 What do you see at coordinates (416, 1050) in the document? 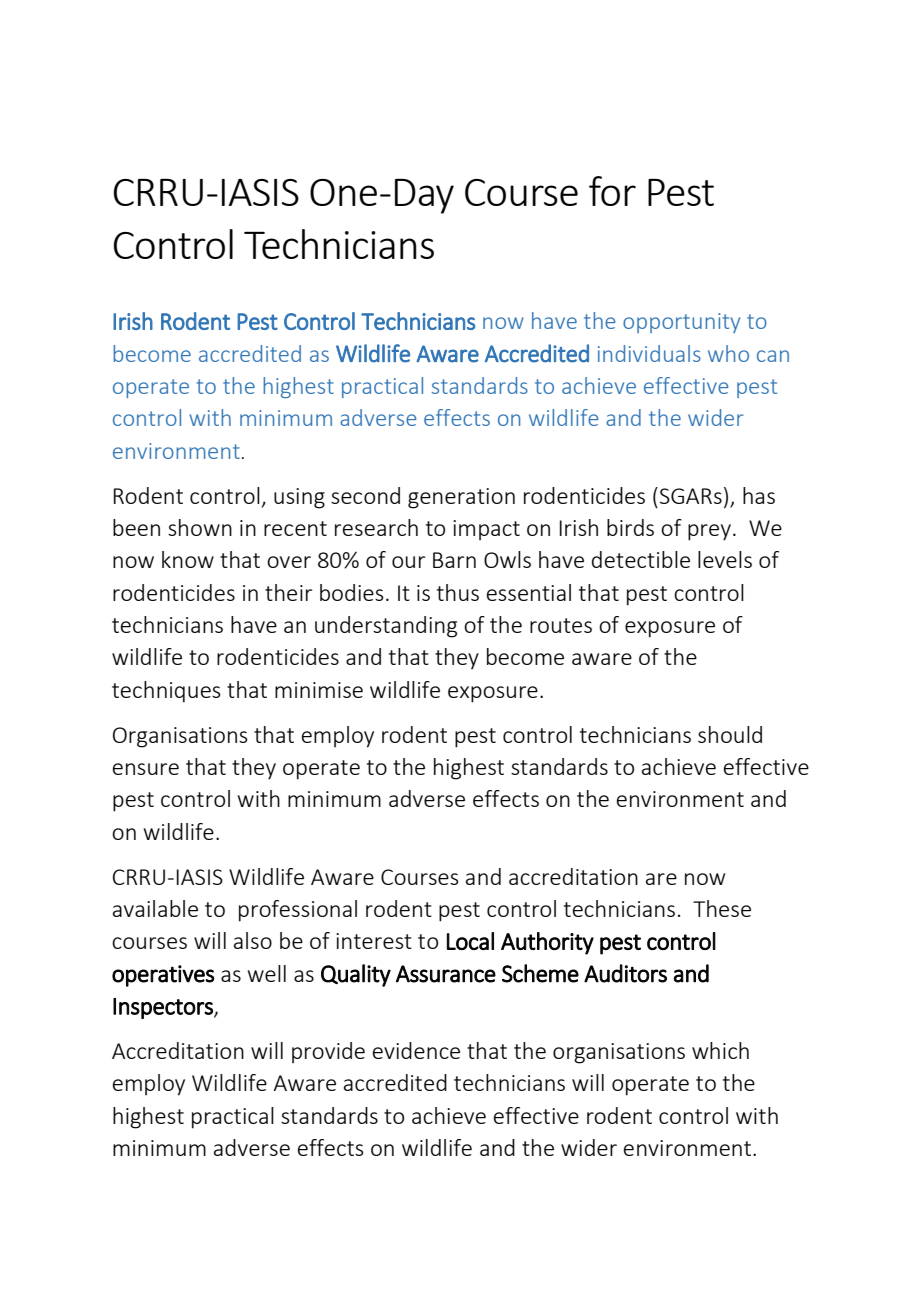
I see `evidence` at bounding box center [416, 1050].
